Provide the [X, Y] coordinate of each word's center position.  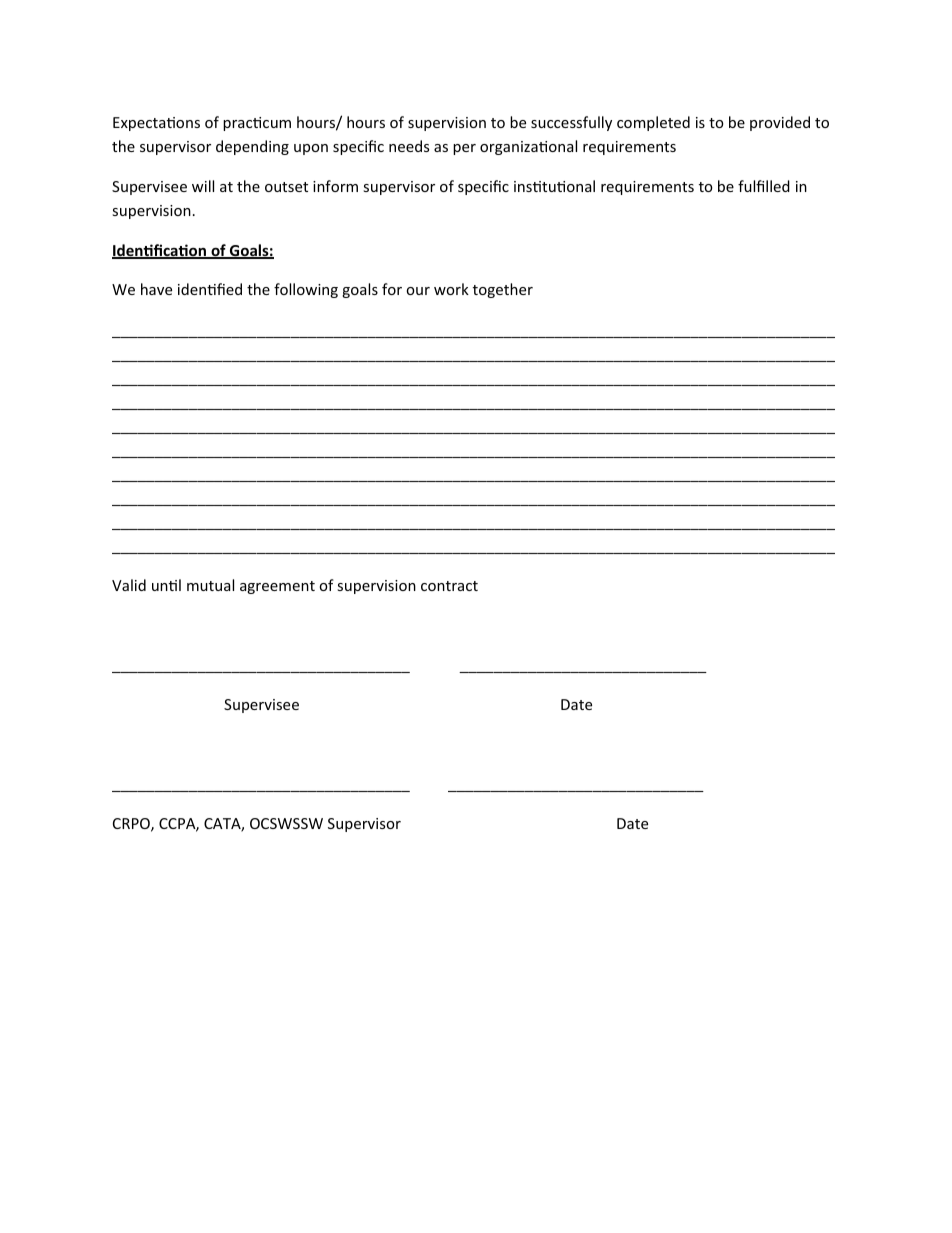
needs [409, 146]
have [156, 289]
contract [449, 586]
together [503, 290]
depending [252, 147]
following [306, 290]
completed [653, 123]
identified [210, 289]
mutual [210, 585]
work [451, 289]
